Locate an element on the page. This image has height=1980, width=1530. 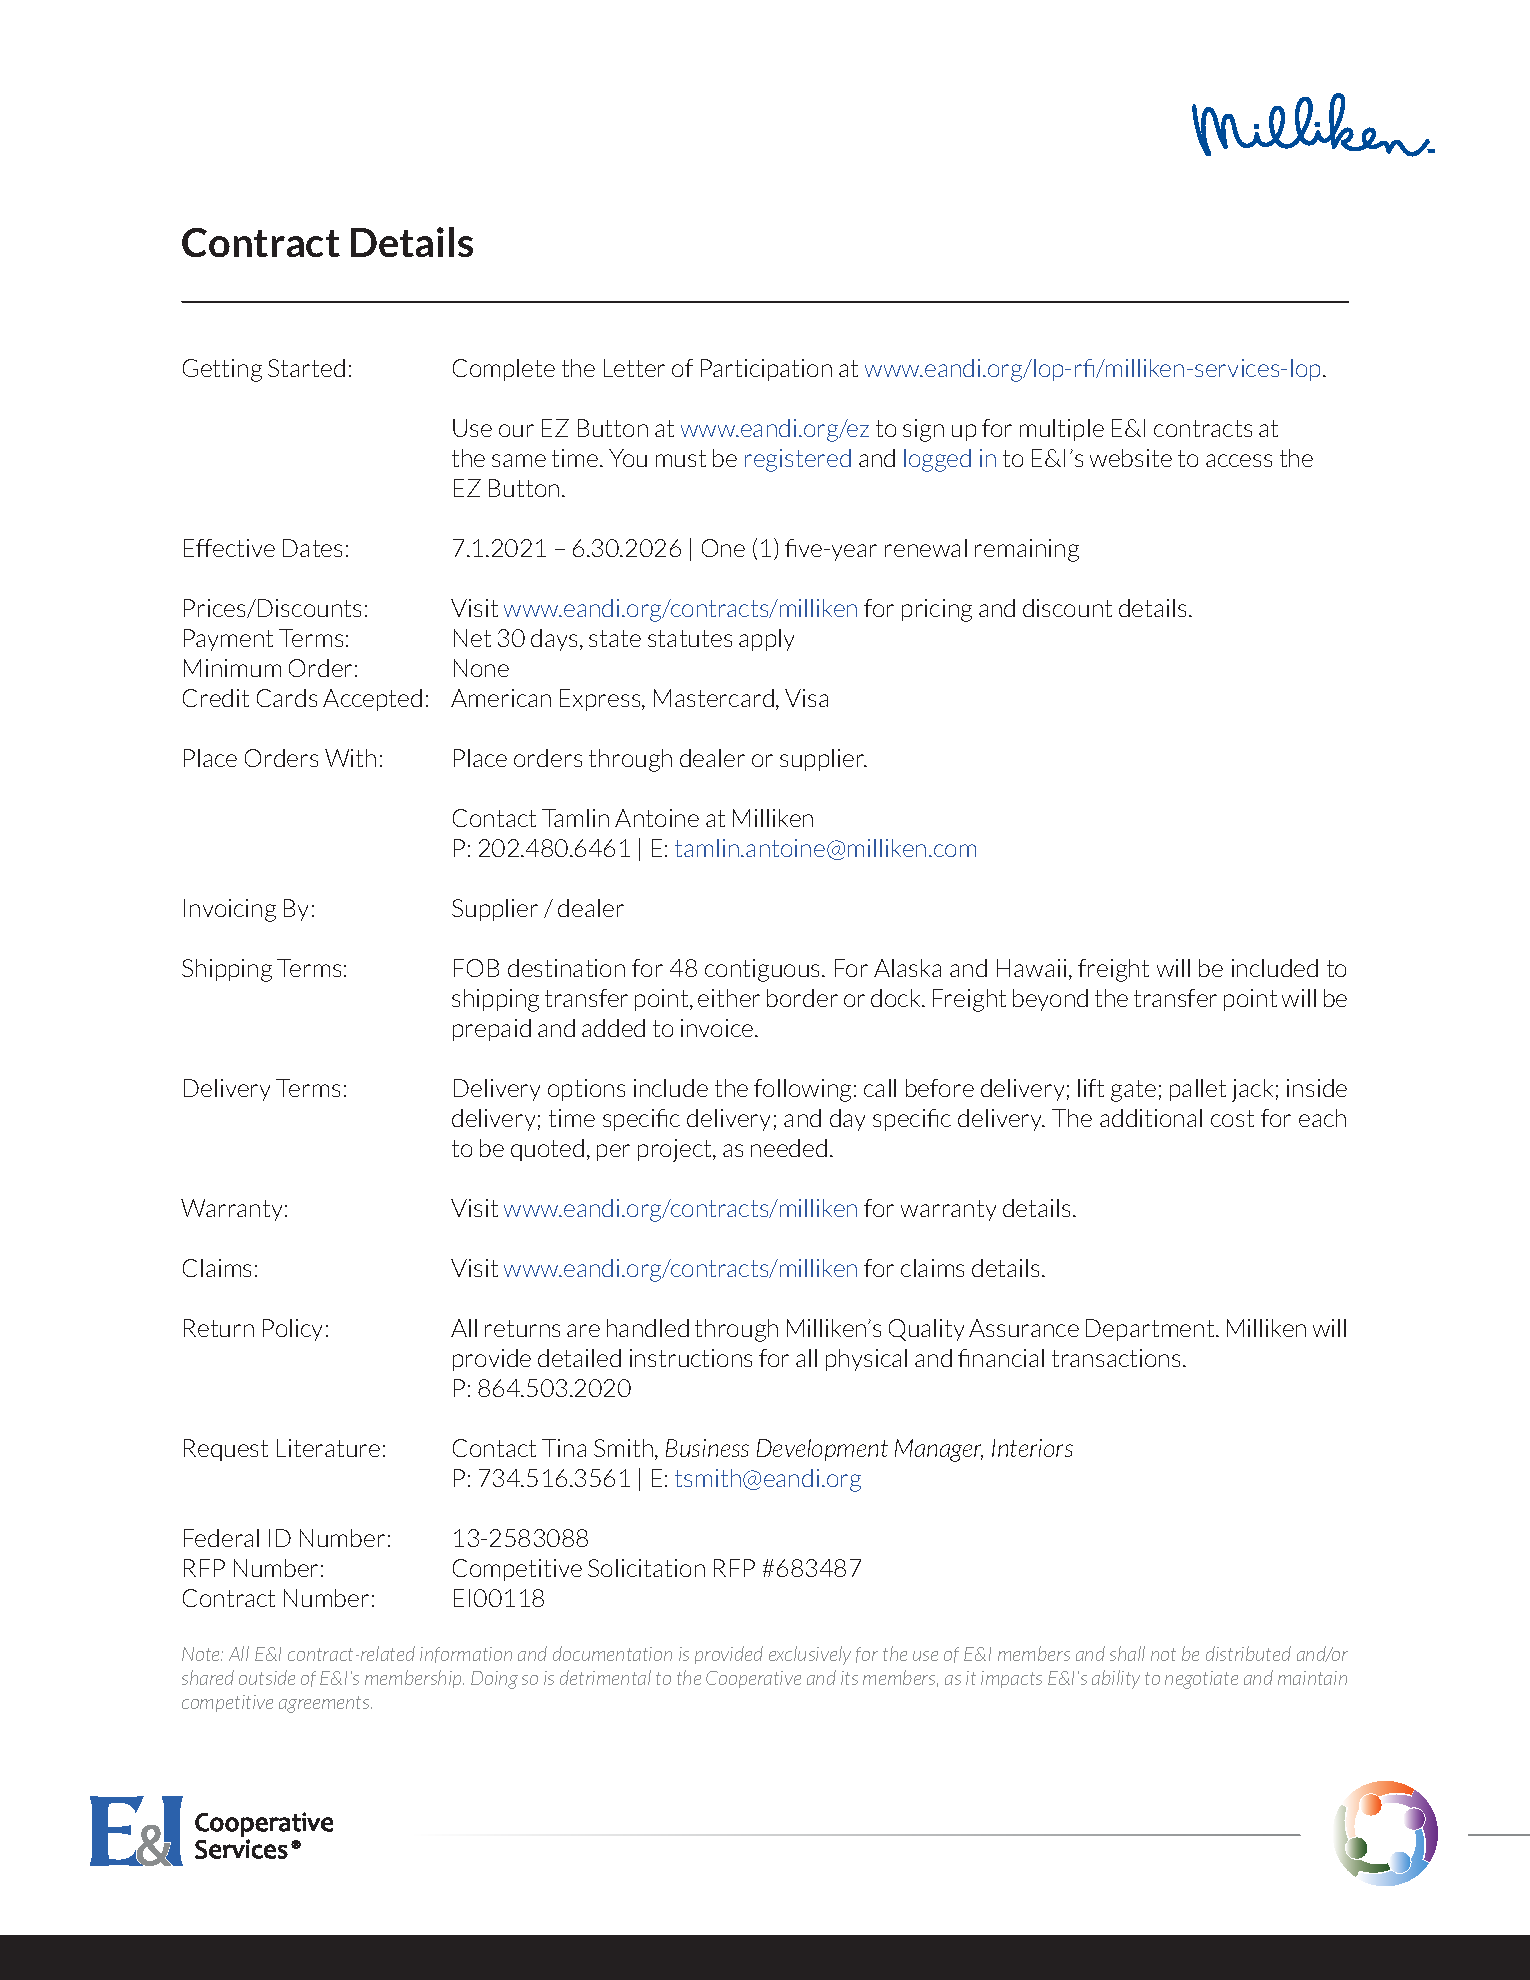
Participation is located at coordinates (766, 370).
